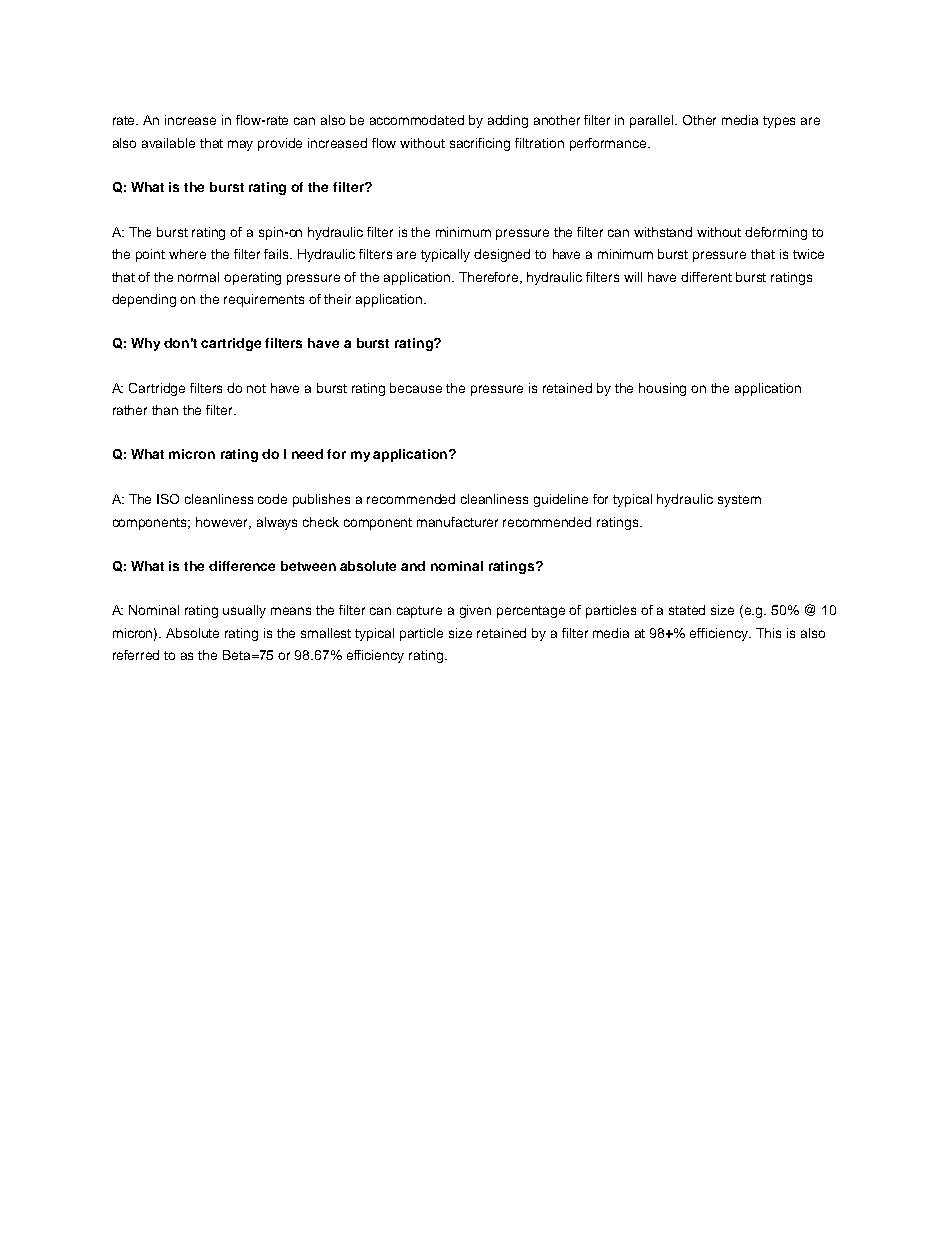  Describe the element at coordinates (244, 611) in the screenshot. I see `usually` at that location.
